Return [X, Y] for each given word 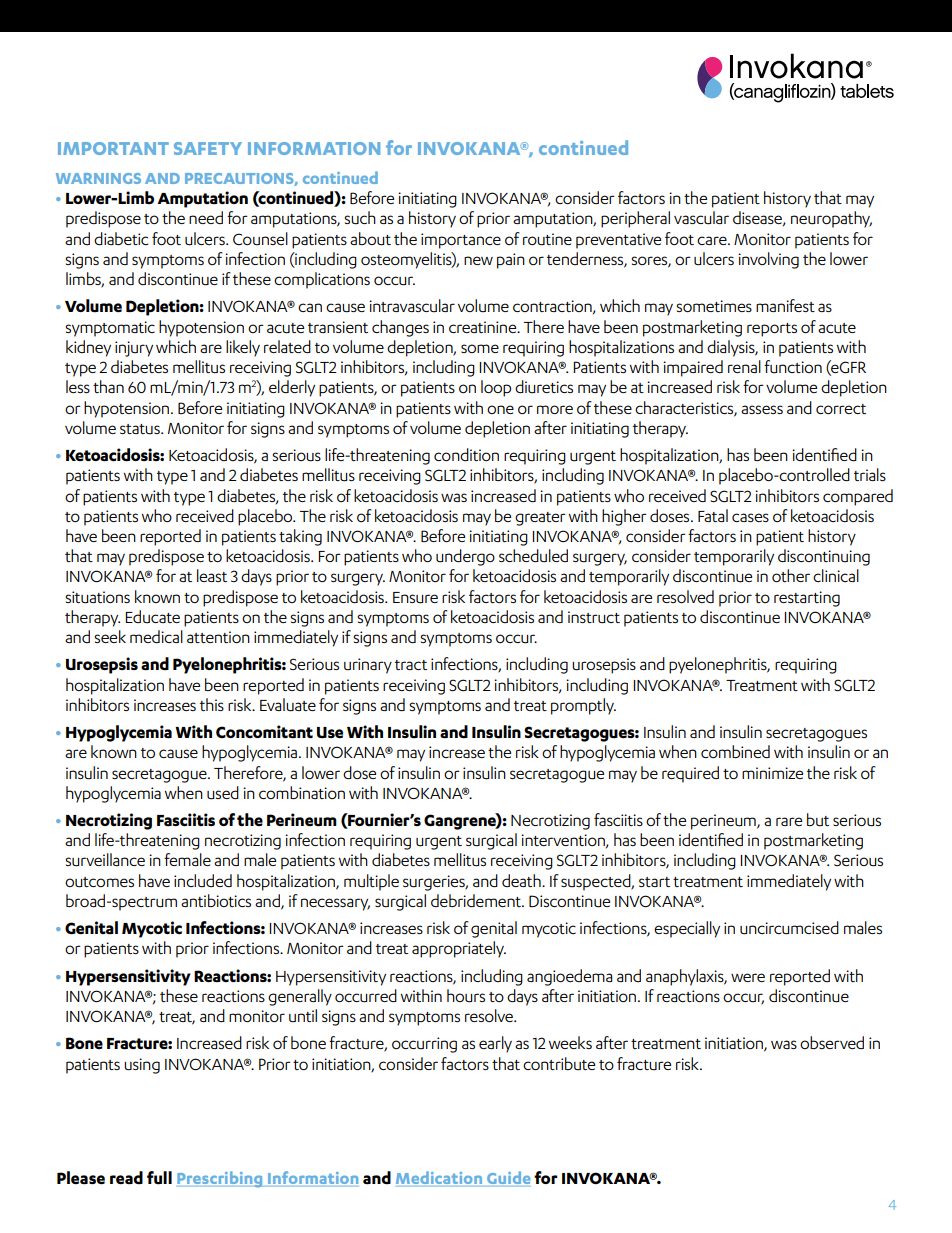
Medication [440, 1179]
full [159, 1178]
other [791, 575]
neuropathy [831, 219]
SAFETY [208, 148]
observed [832, 1042]
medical [156, 636]
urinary [368, 666]
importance [461, 241]
